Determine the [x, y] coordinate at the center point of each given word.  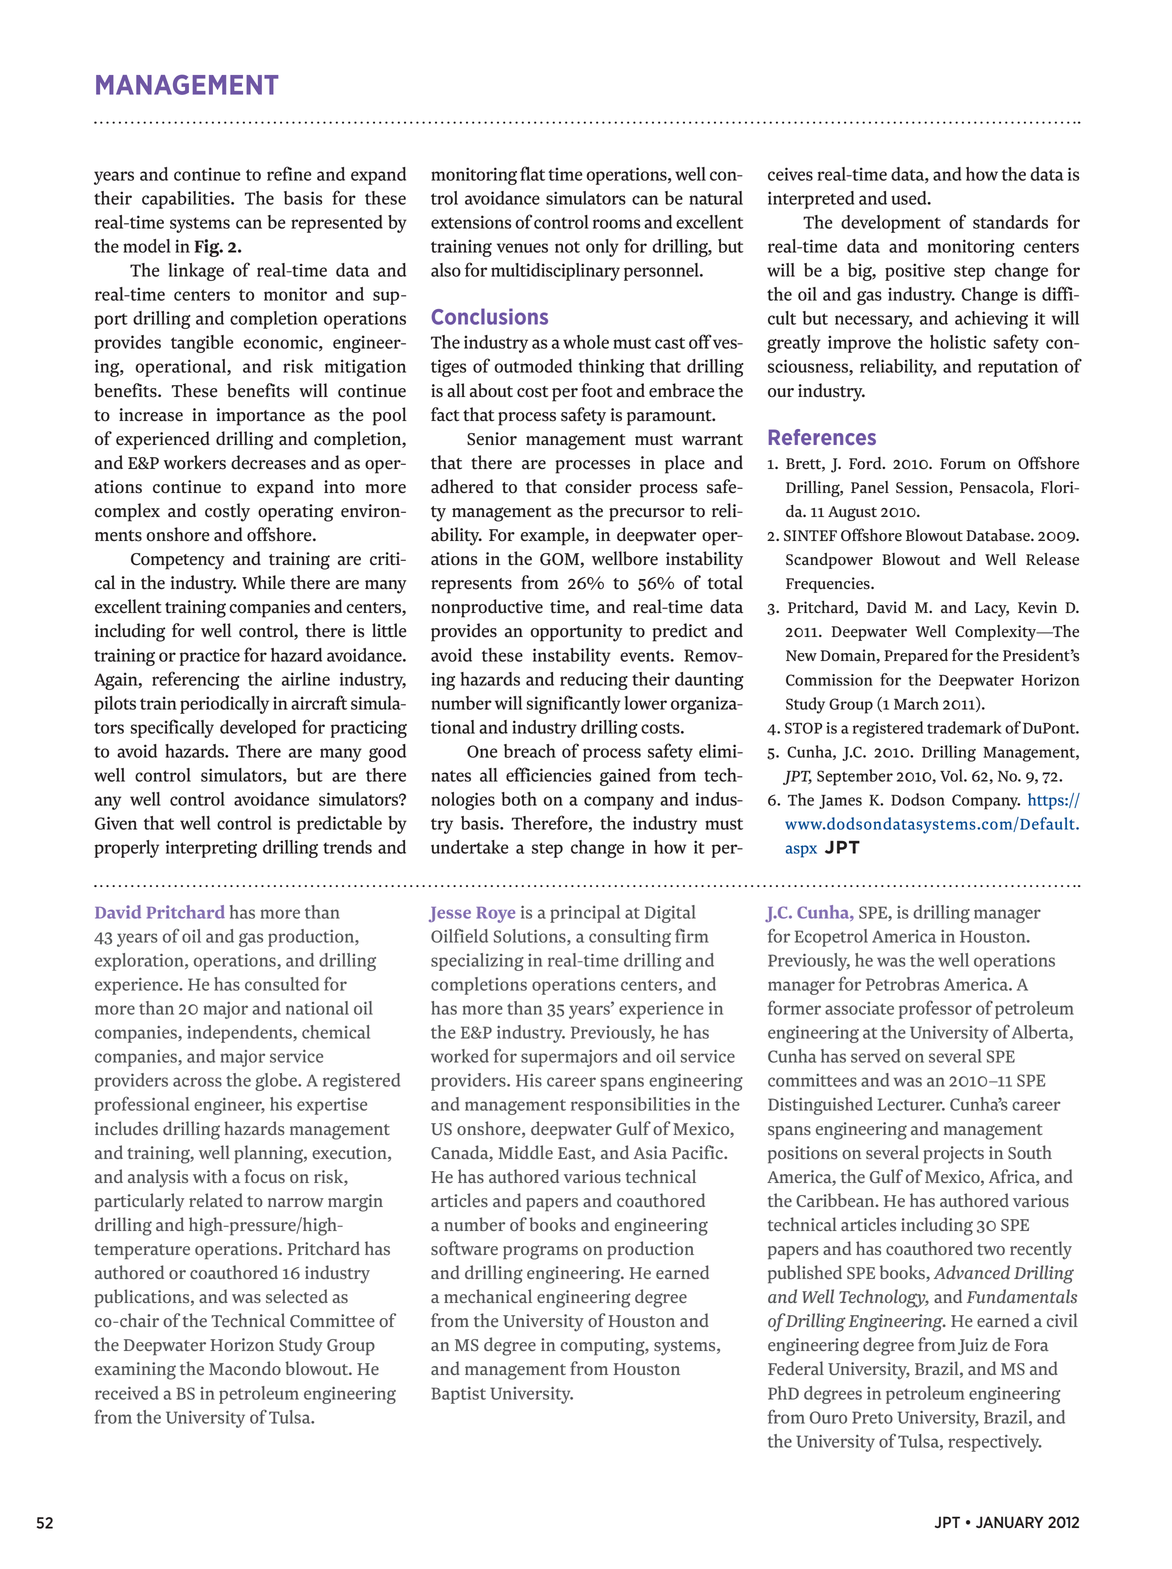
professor [935, 1009]
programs [540, 1252]
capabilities [187, 200]
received [127, 1393]
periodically [224, 705]
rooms [616, 224]
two [991, 1250]
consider [598, 486]
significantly [573, 704]
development [891, 224]
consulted [282, 984]
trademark [964, 727]
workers [195, 462]
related [216, 1200]
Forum [963, 464]
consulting [630, 938]
